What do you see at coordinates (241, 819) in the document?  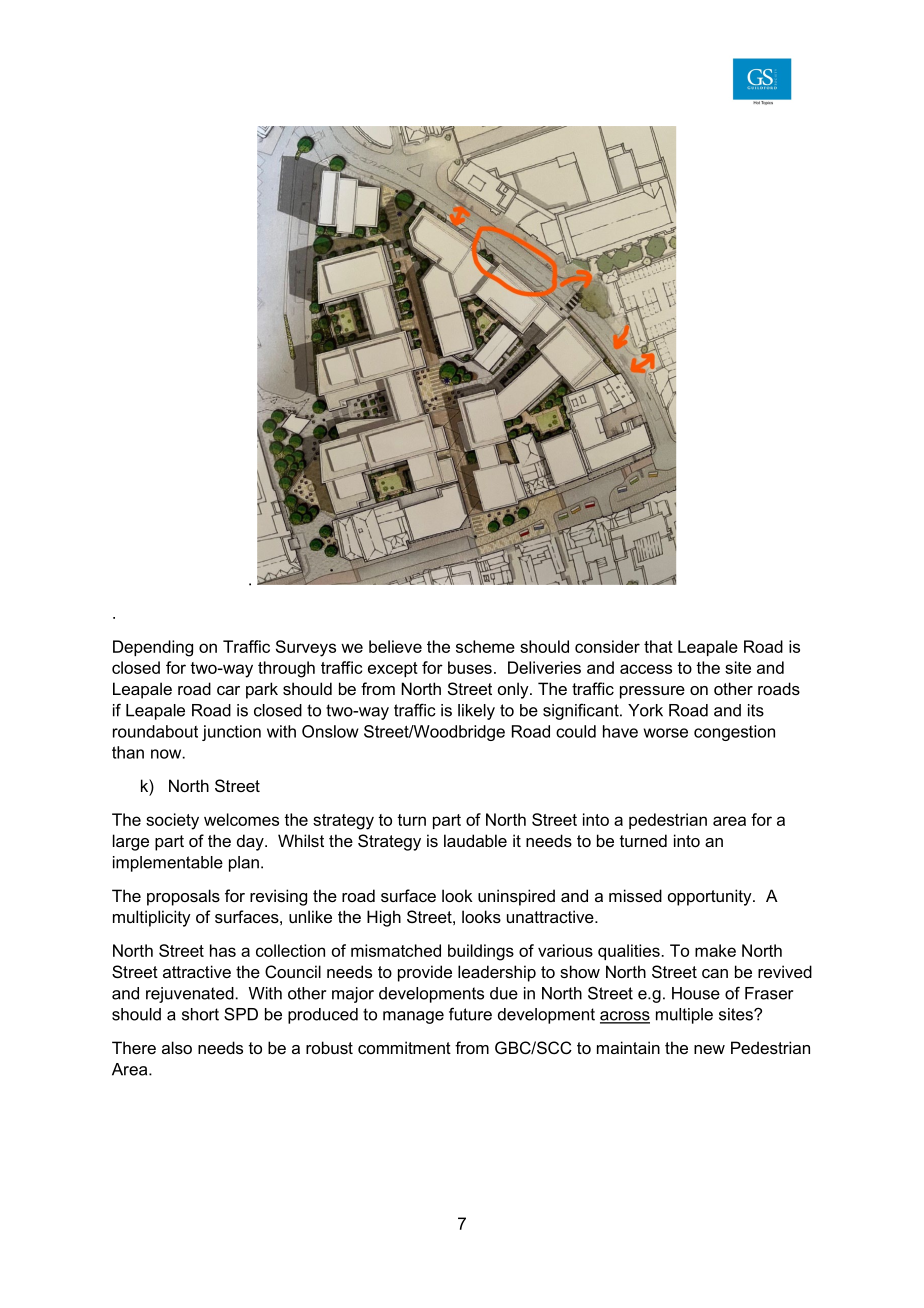 I see `welcomes` at bounding box center [241, 819].
